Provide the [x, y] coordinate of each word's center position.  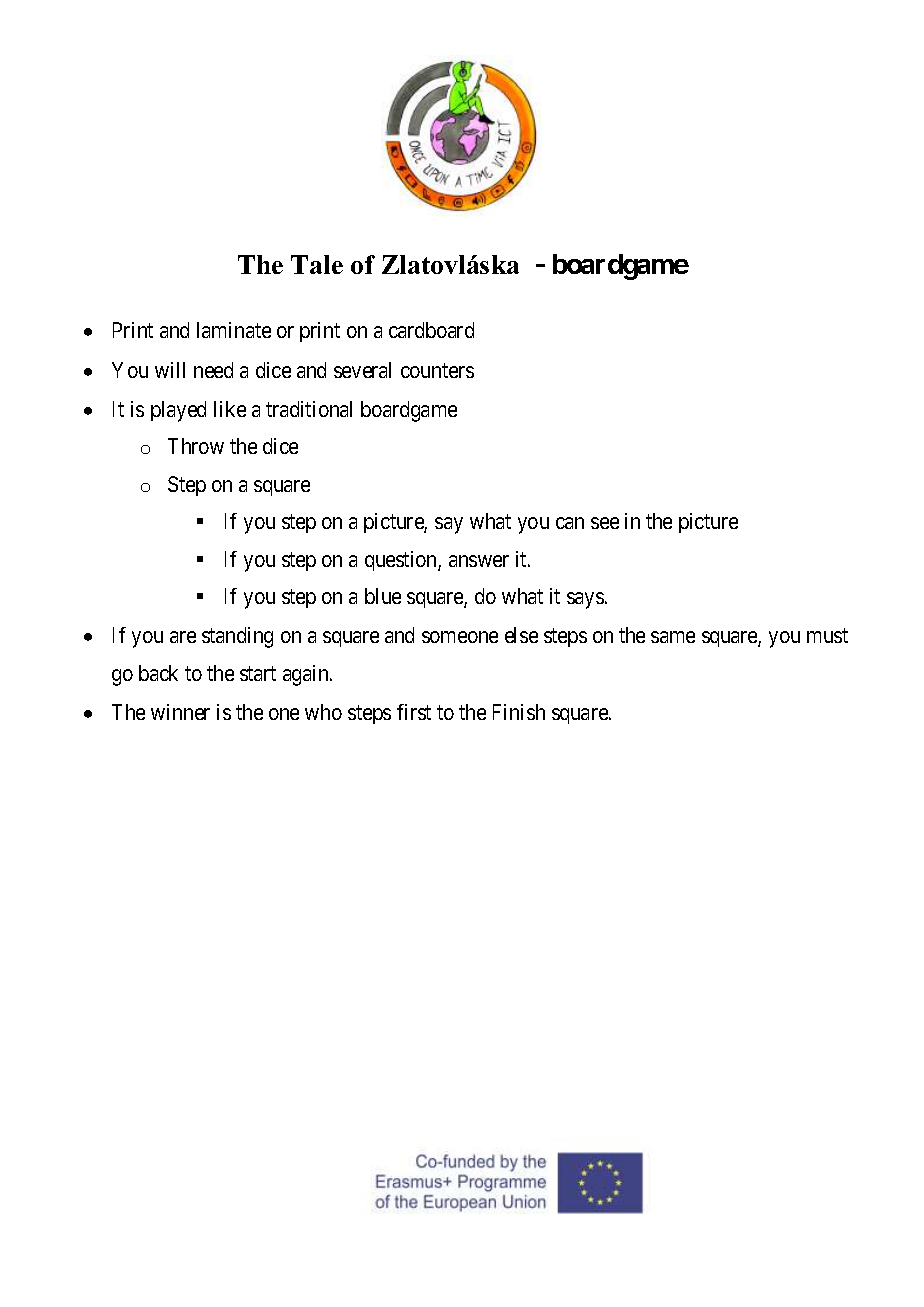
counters [437, 370]
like [230, 409]
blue [383, 596]
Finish [519, 712]
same [673, 637]
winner [180, 712]
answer [479, 561]
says [585, 600]
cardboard [431, 330]
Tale [317, 264]
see [605, 523]
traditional [309, 409]
